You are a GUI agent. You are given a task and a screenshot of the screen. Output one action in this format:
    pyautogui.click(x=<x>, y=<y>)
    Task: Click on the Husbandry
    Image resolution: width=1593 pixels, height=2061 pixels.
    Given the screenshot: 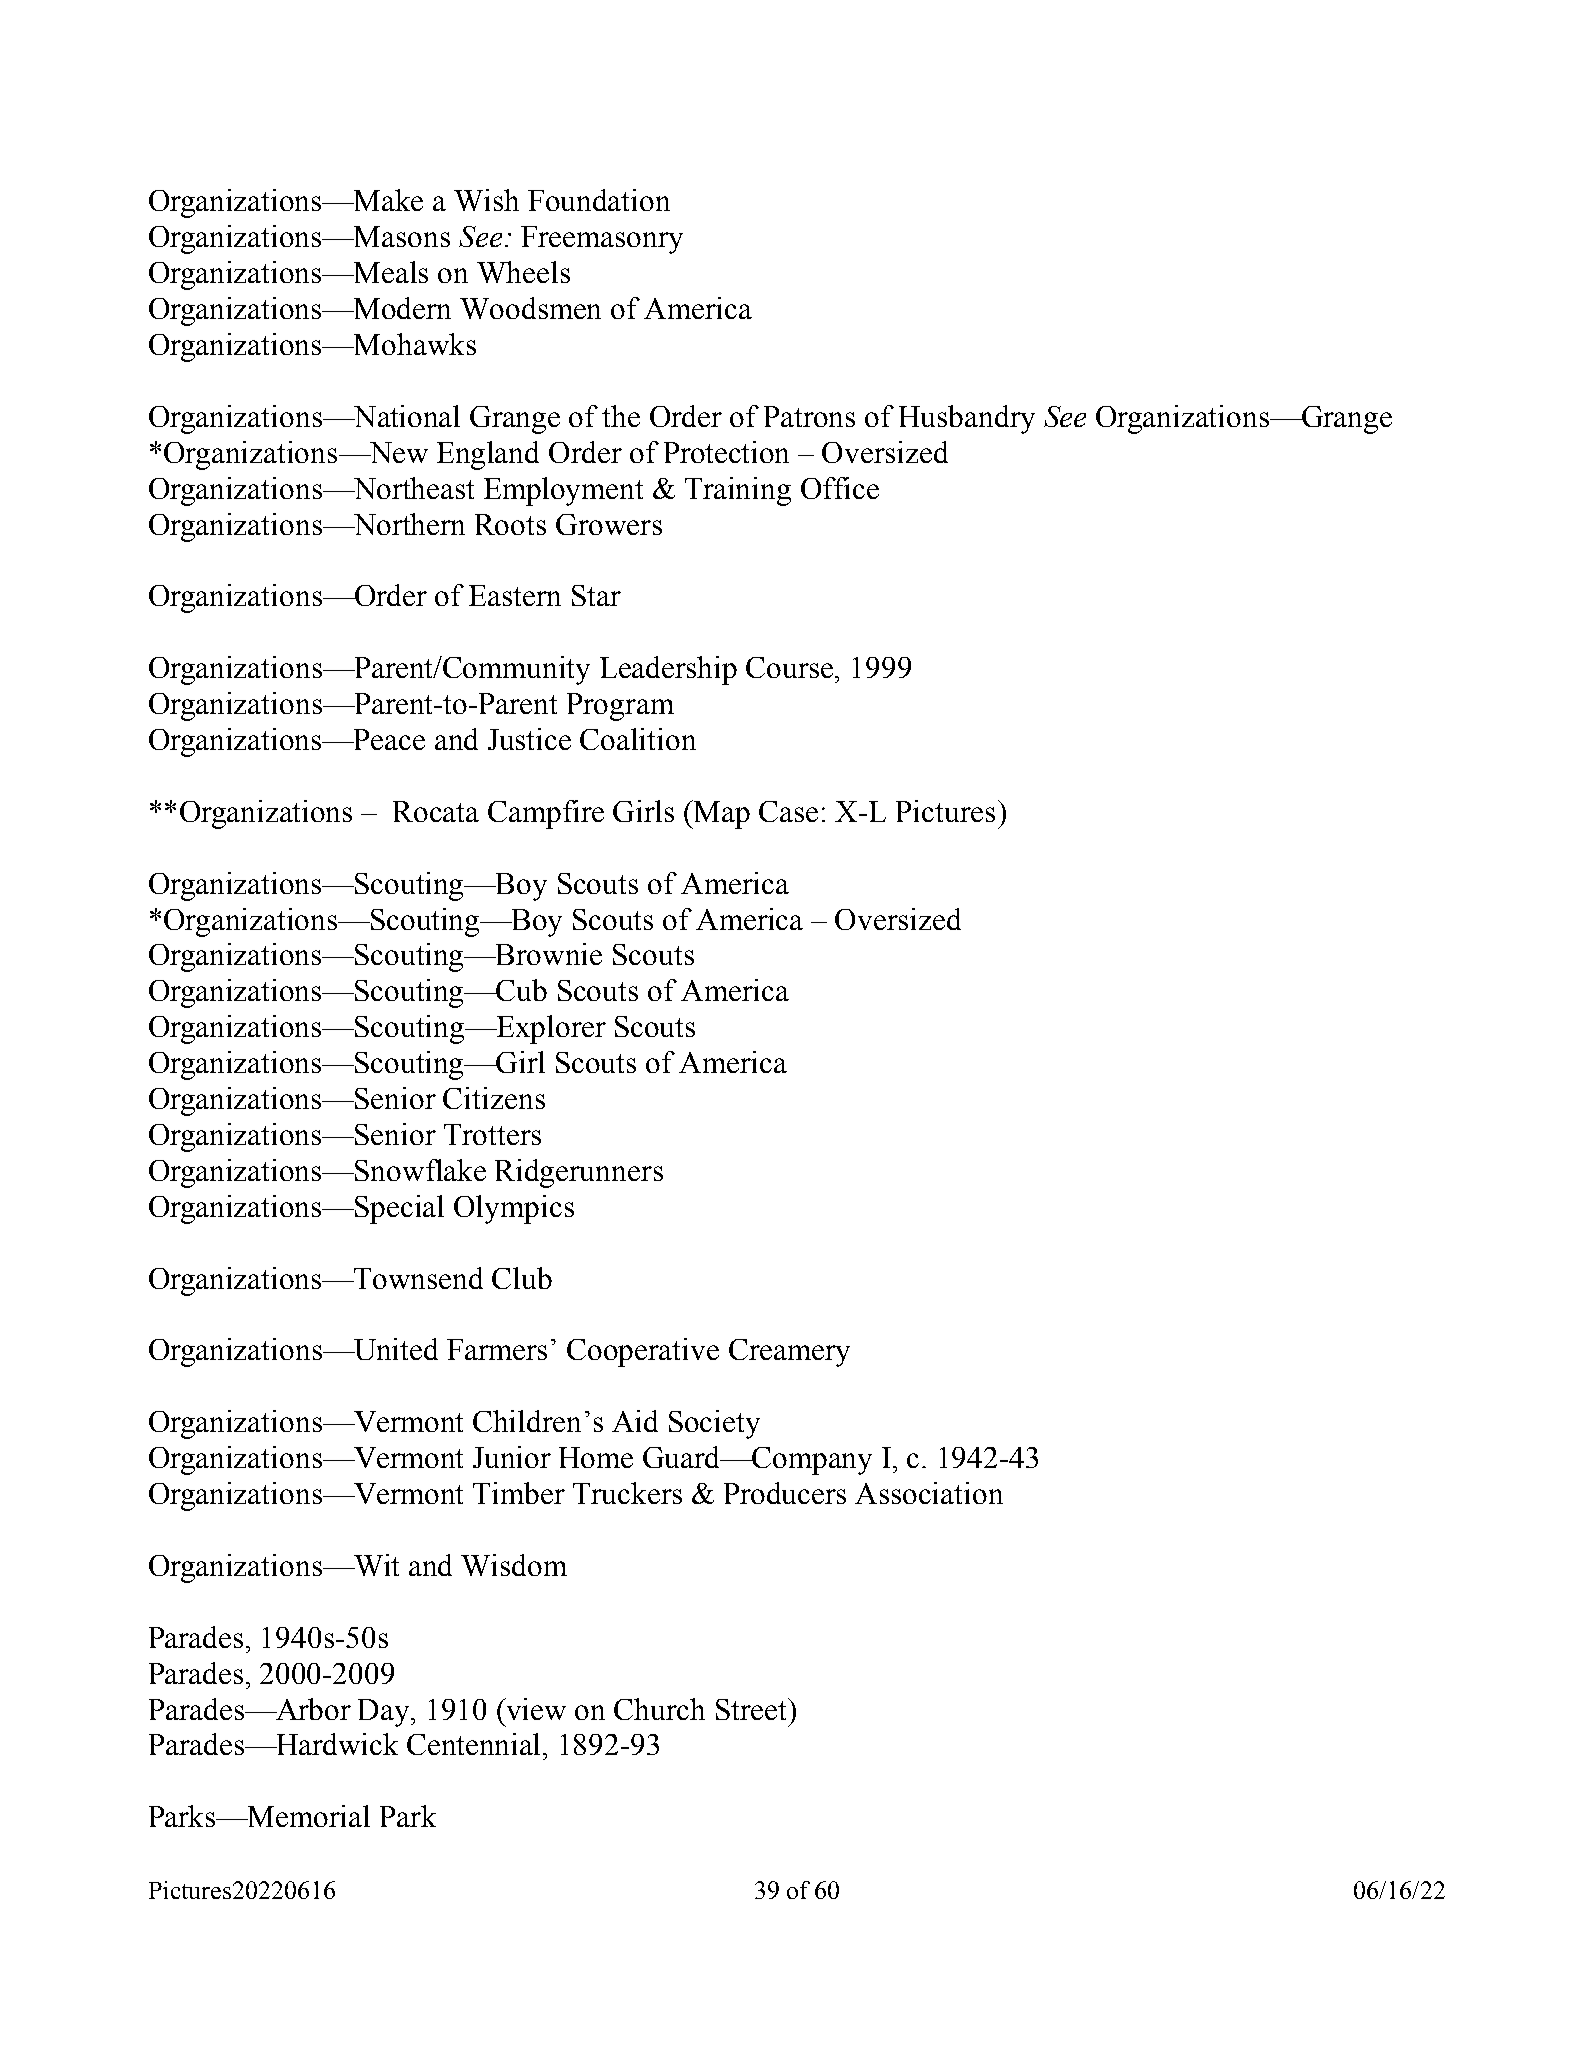 What is the action you would take?
    pyautogui.click(x=967, y=419)
